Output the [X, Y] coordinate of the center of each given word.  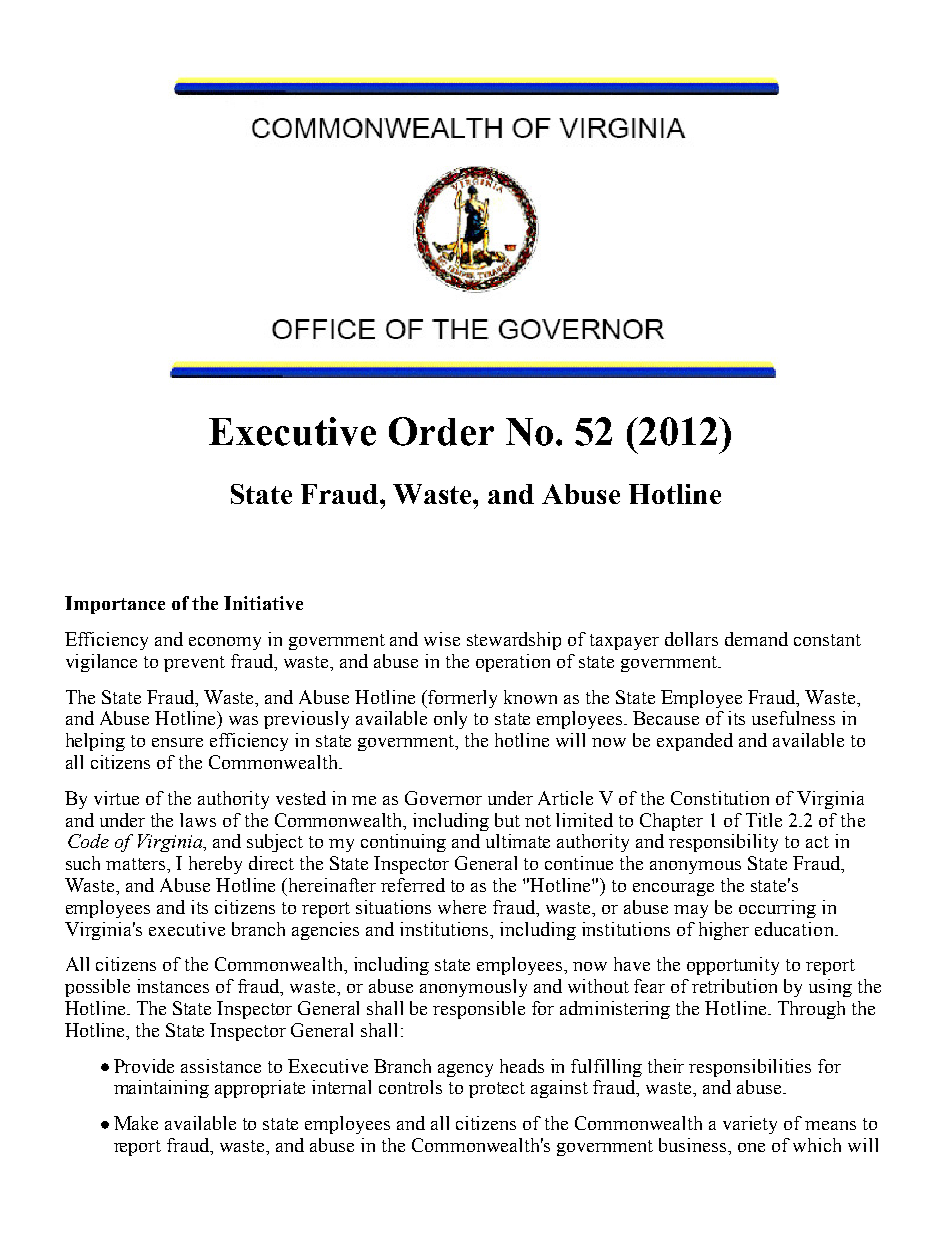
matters [137, 865]
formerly [462, 699]
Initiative [263, 603]
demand [756, 639]
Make [136, 1123]
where [462, 907]
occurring [777, 909]
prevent [194, 664]
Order [441, 431]
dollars [691, 639]
